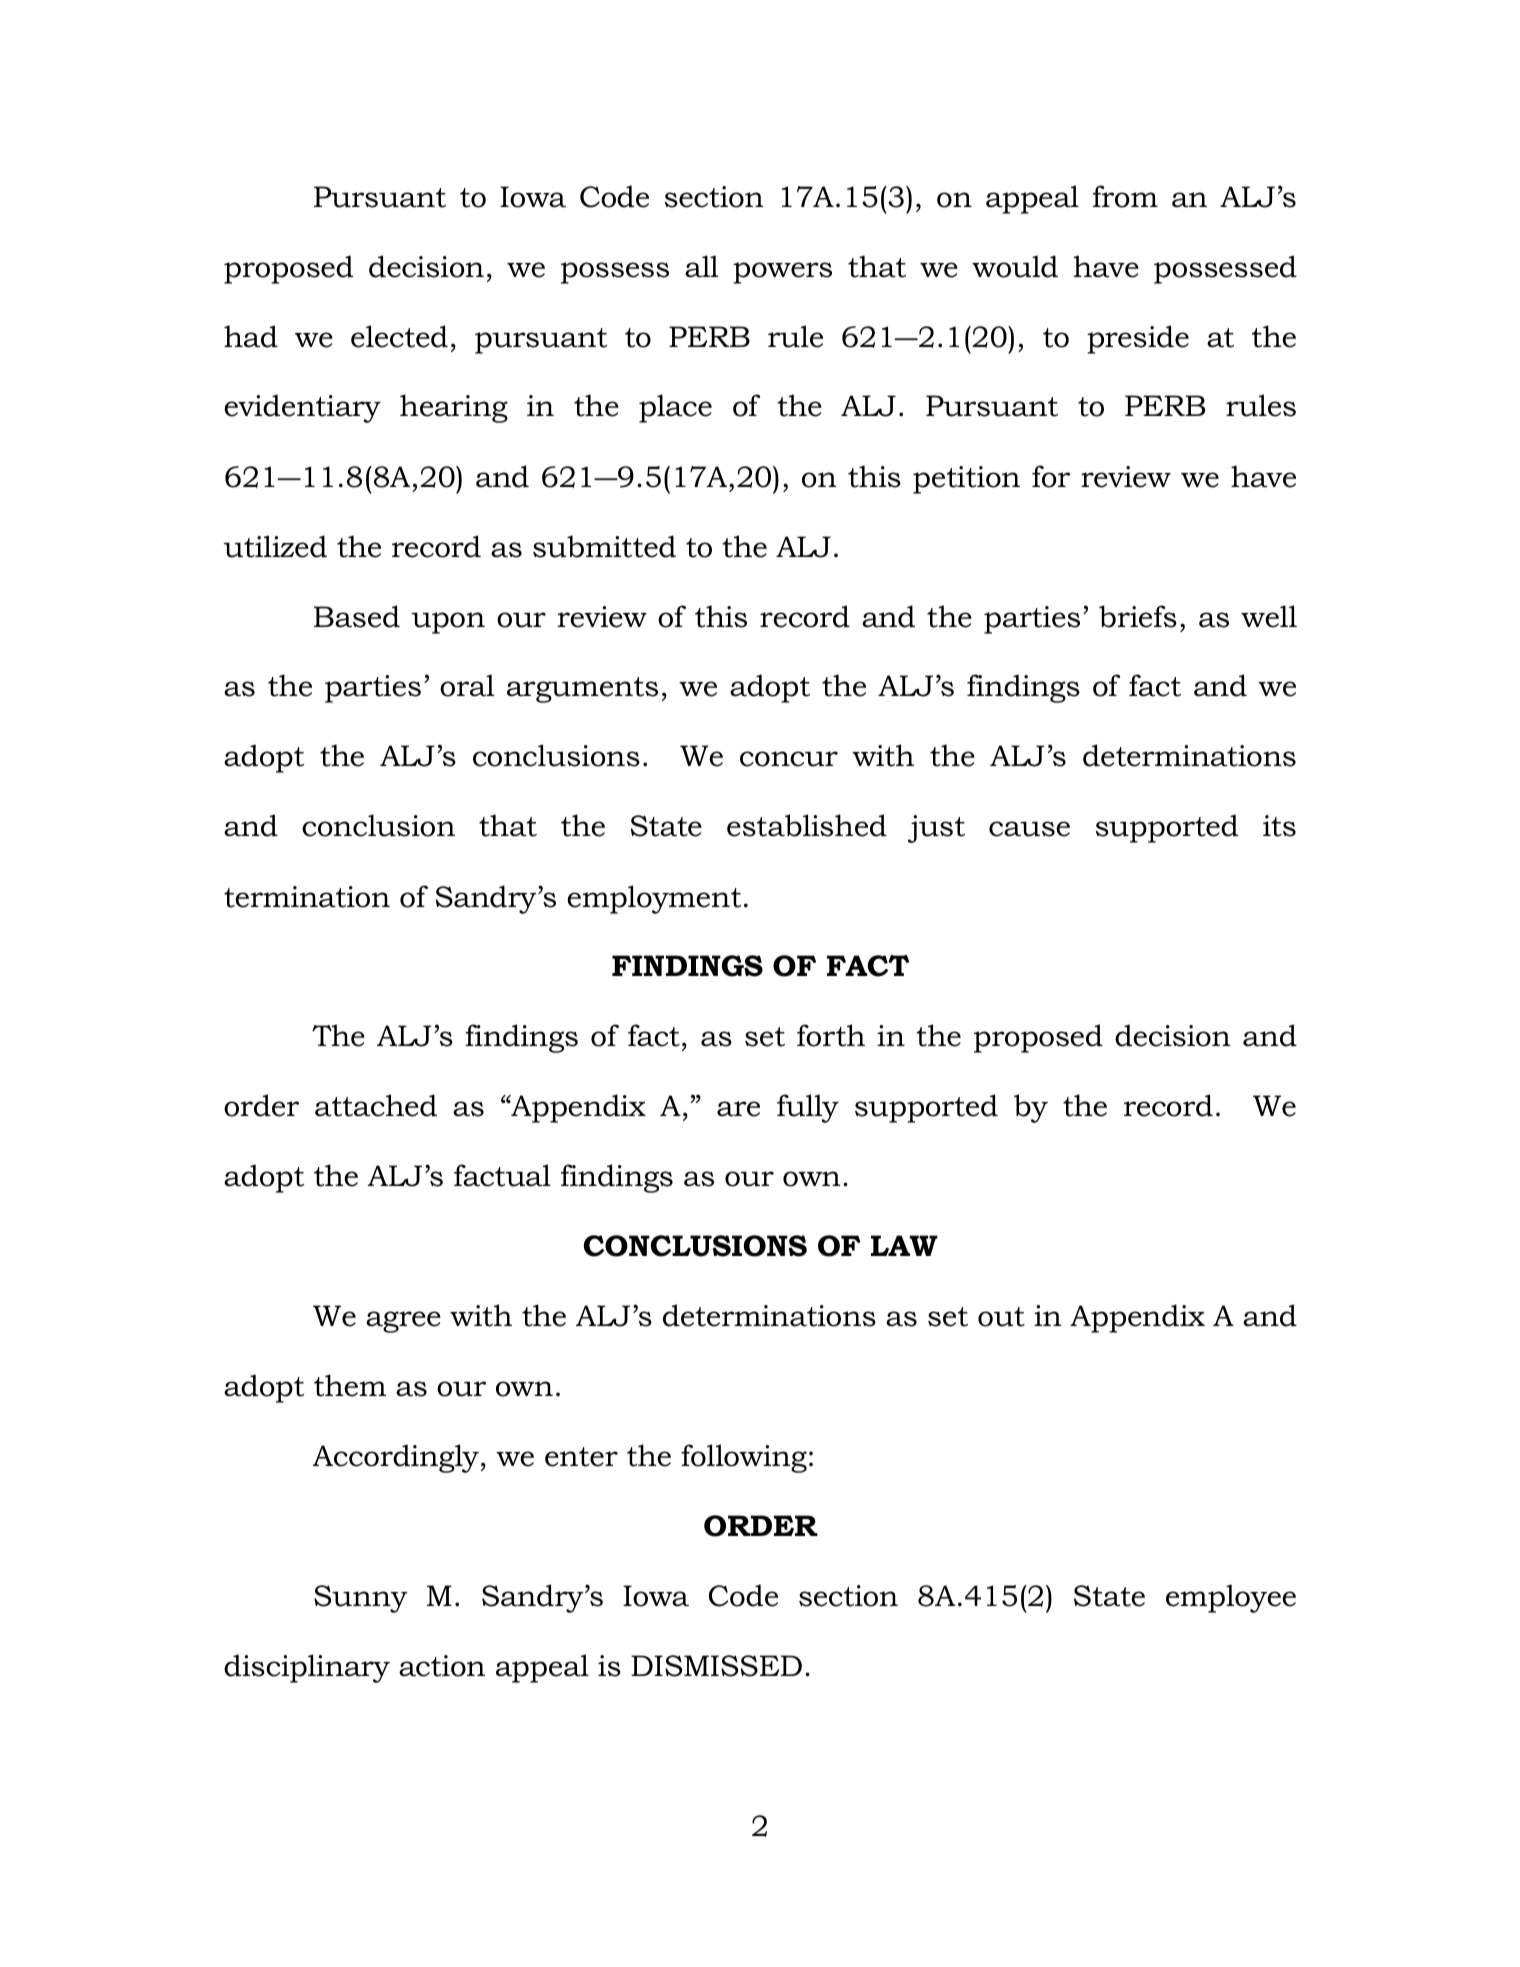 This screenshot has width=1520, height=1967. I want to click on from, so click(1125, 196).
